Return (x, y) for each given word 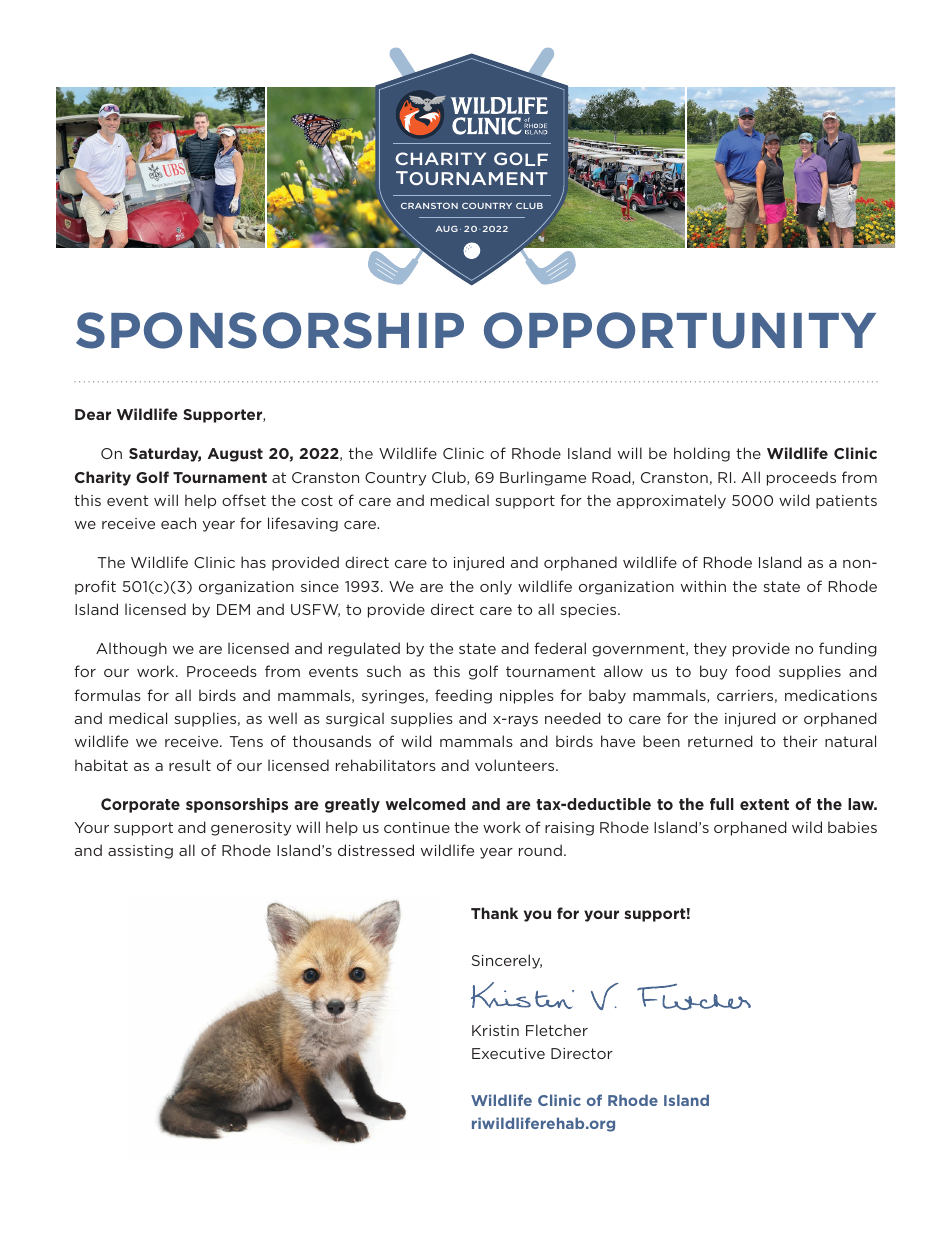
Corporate (140, 805)
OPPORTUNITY (680, 330)
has (253, 562)
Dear (93, 414)
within (703, 586)
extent (764, 804)
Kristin (495, 1030)
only (496, 587)
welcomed (425, 804)
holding (702, 454)
